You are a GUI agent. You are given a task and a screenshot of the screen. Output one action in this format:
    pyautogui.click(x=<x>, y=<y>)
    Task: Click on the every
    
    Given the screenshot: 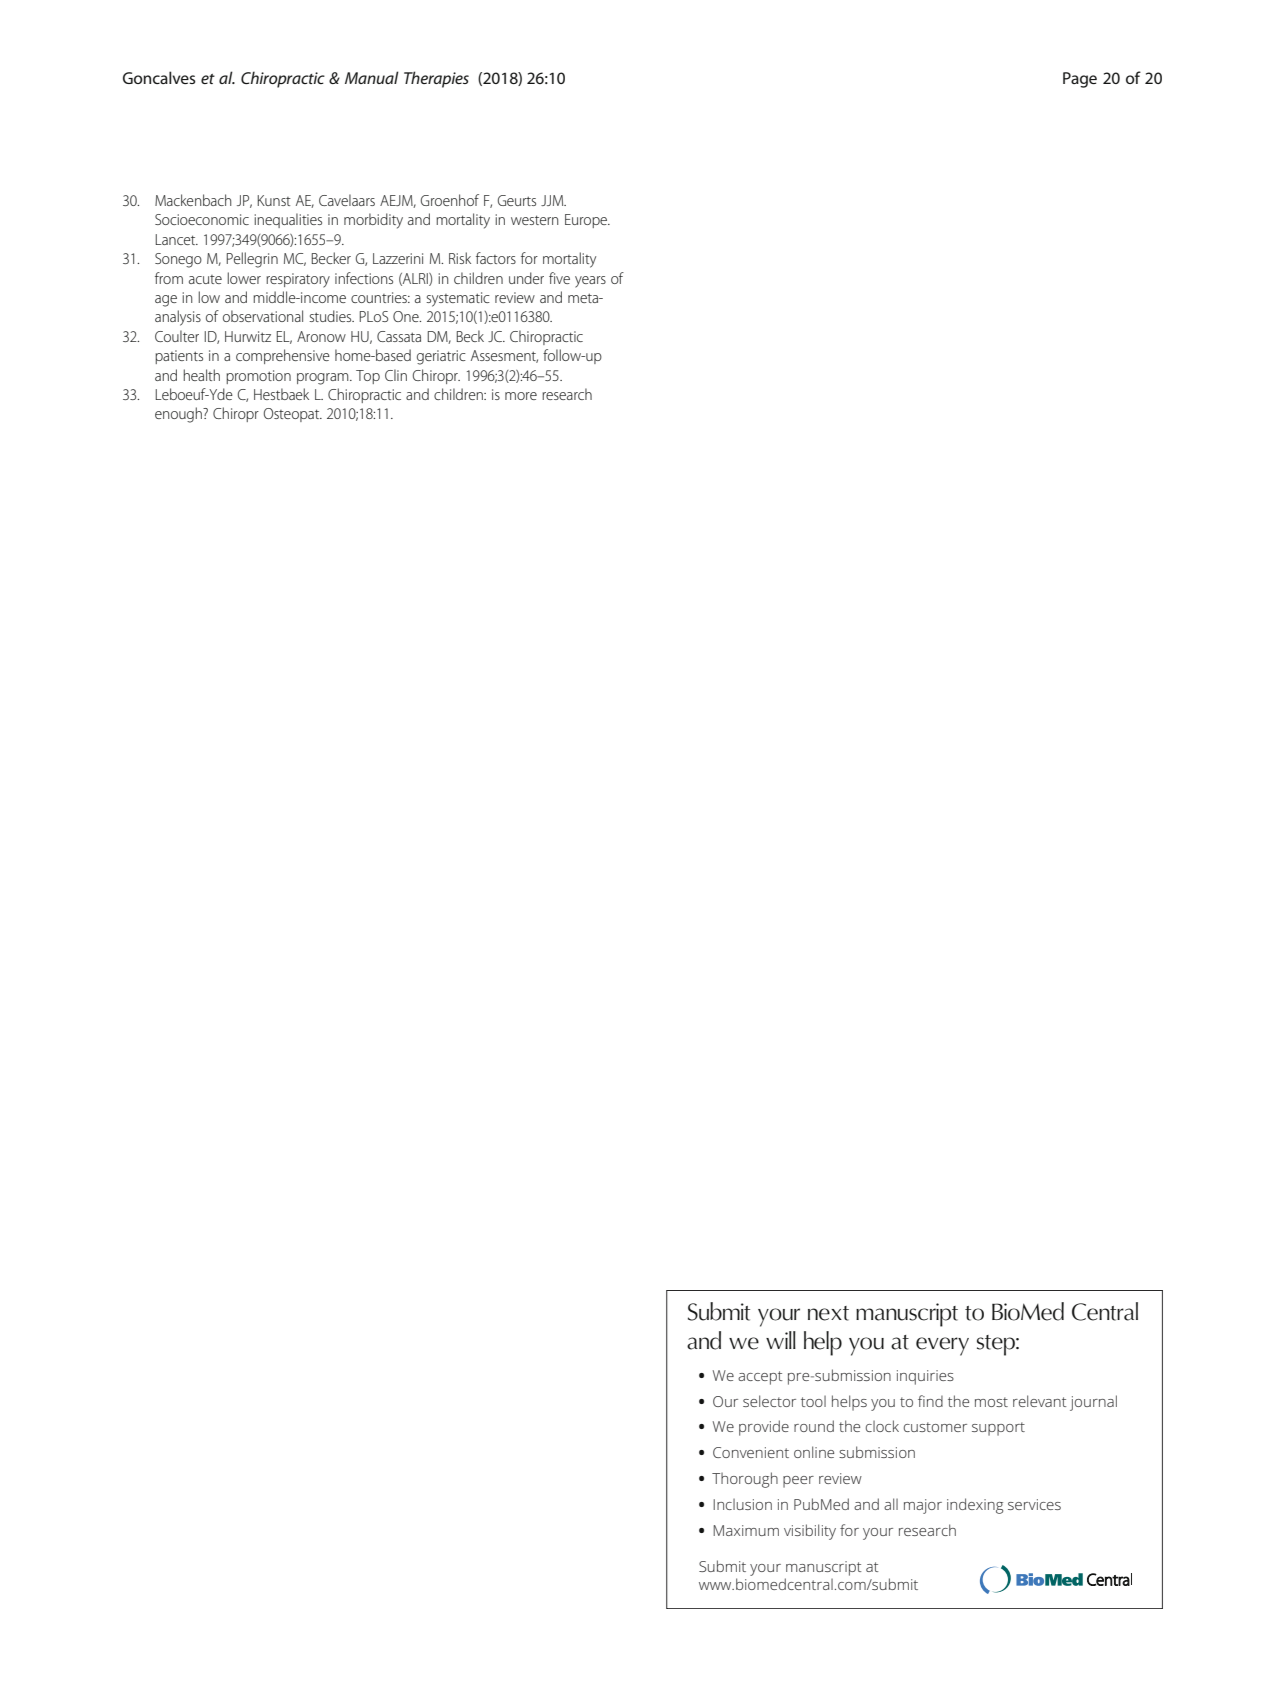 What is the action you would take?
    pyautogui.click(x=942, y=1346)
